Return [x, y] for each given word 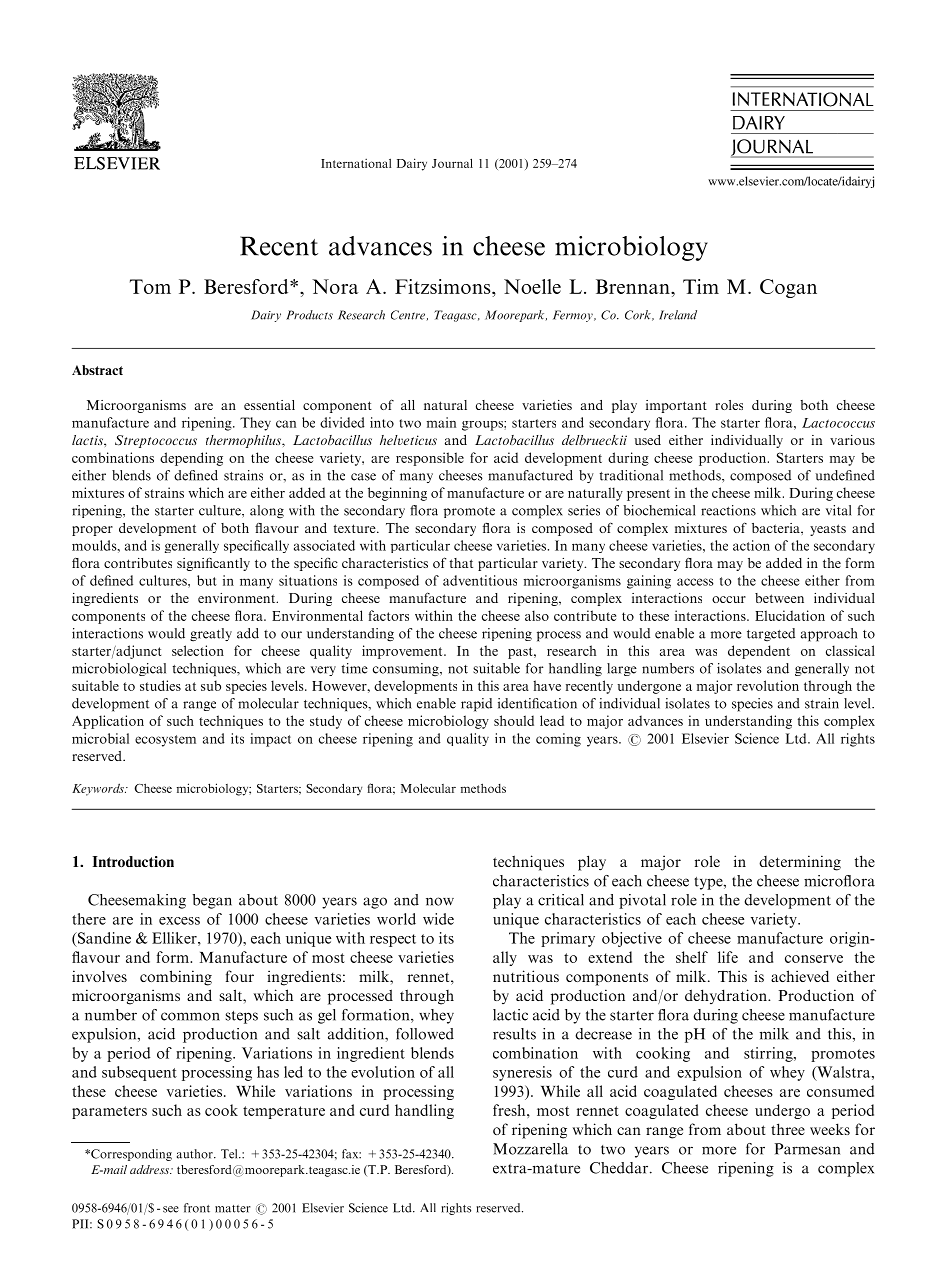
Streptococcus [156, 441]
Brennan [634, 286]
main [441, 422]
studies [160, 685]
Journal [452, 163]
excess [179, 921]
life [728, 957]
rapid [476, 705]
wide [438, 919]
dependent [759, 652]
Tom [150, 286]
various [852, 440]
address [151, 1169]
